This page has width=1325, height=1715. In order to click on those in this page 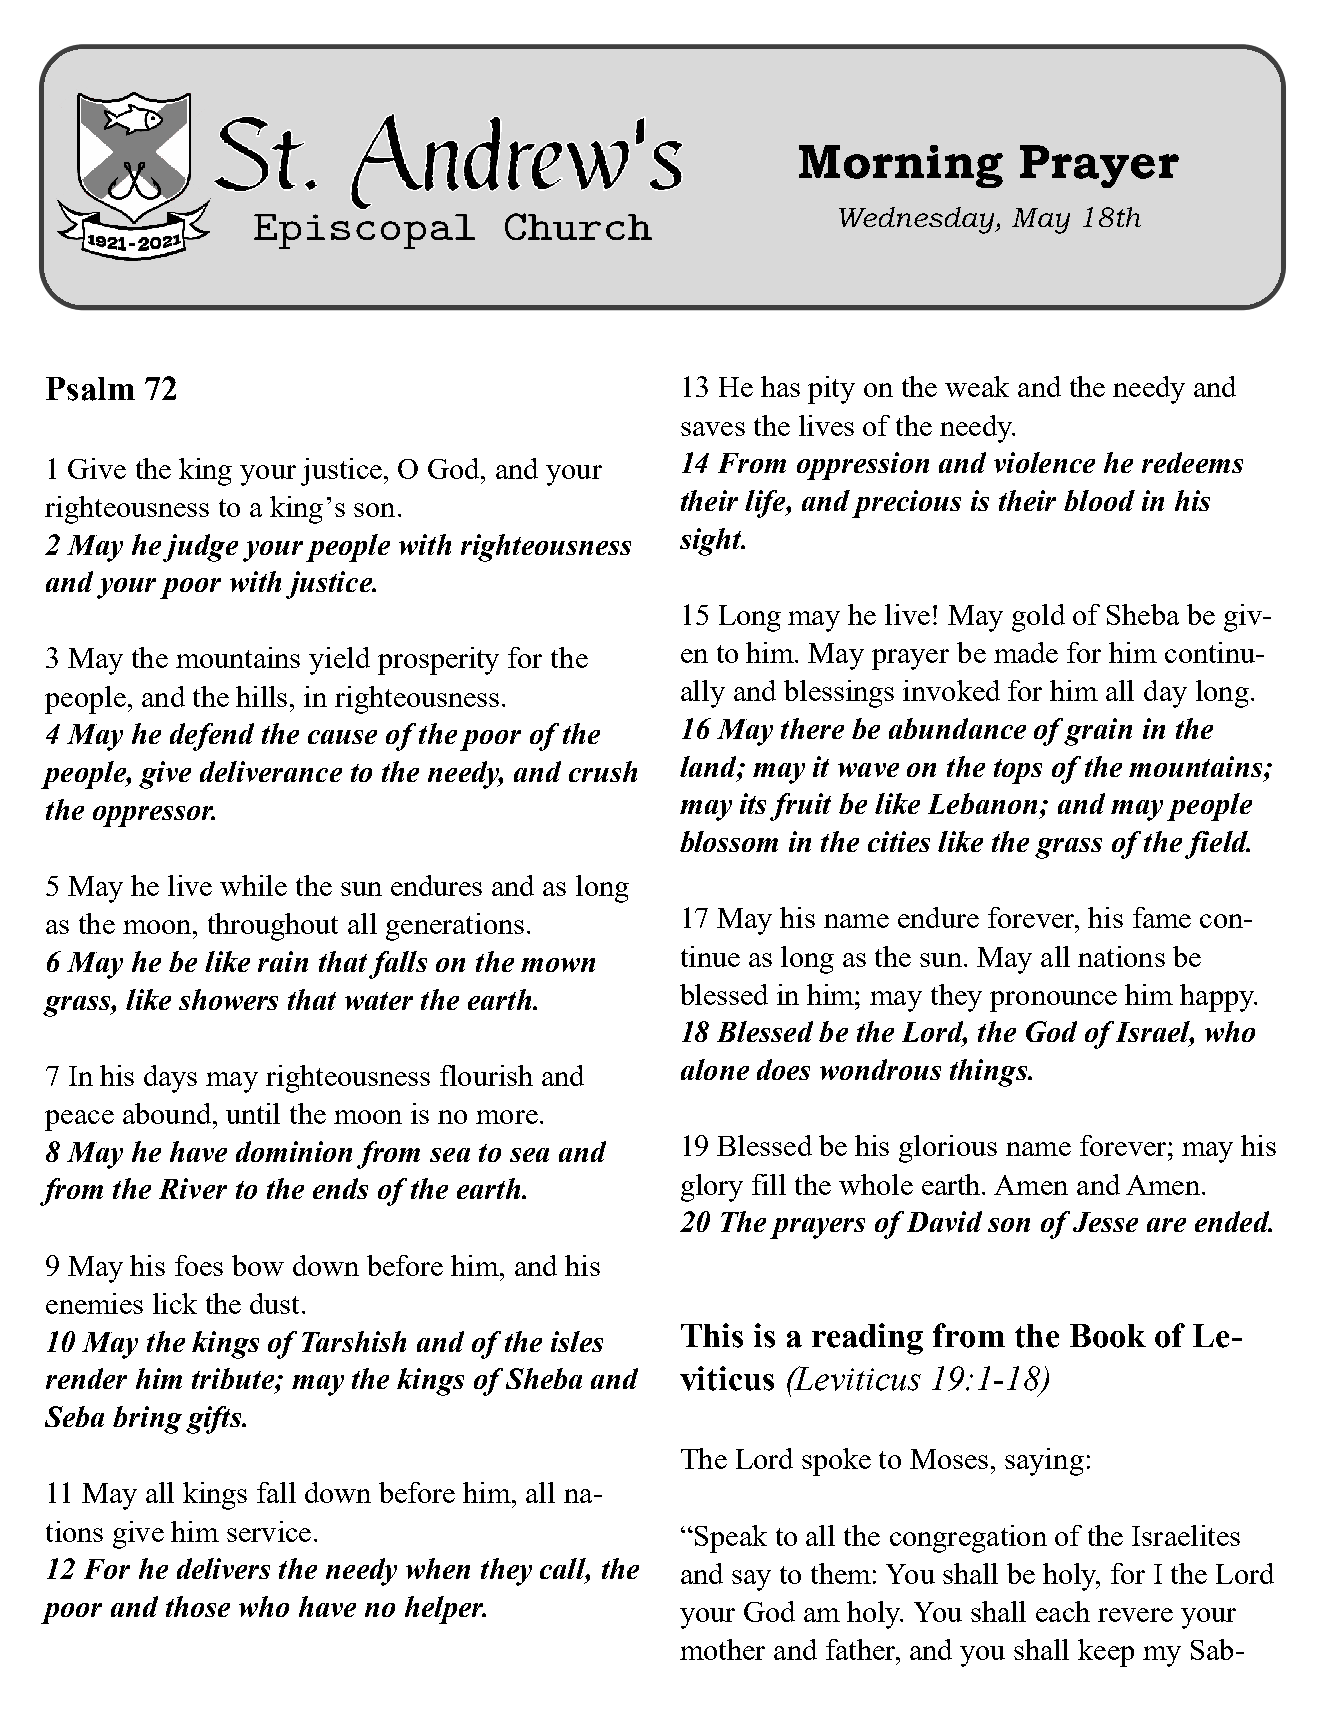, I will do `click(198, 1606)`.
